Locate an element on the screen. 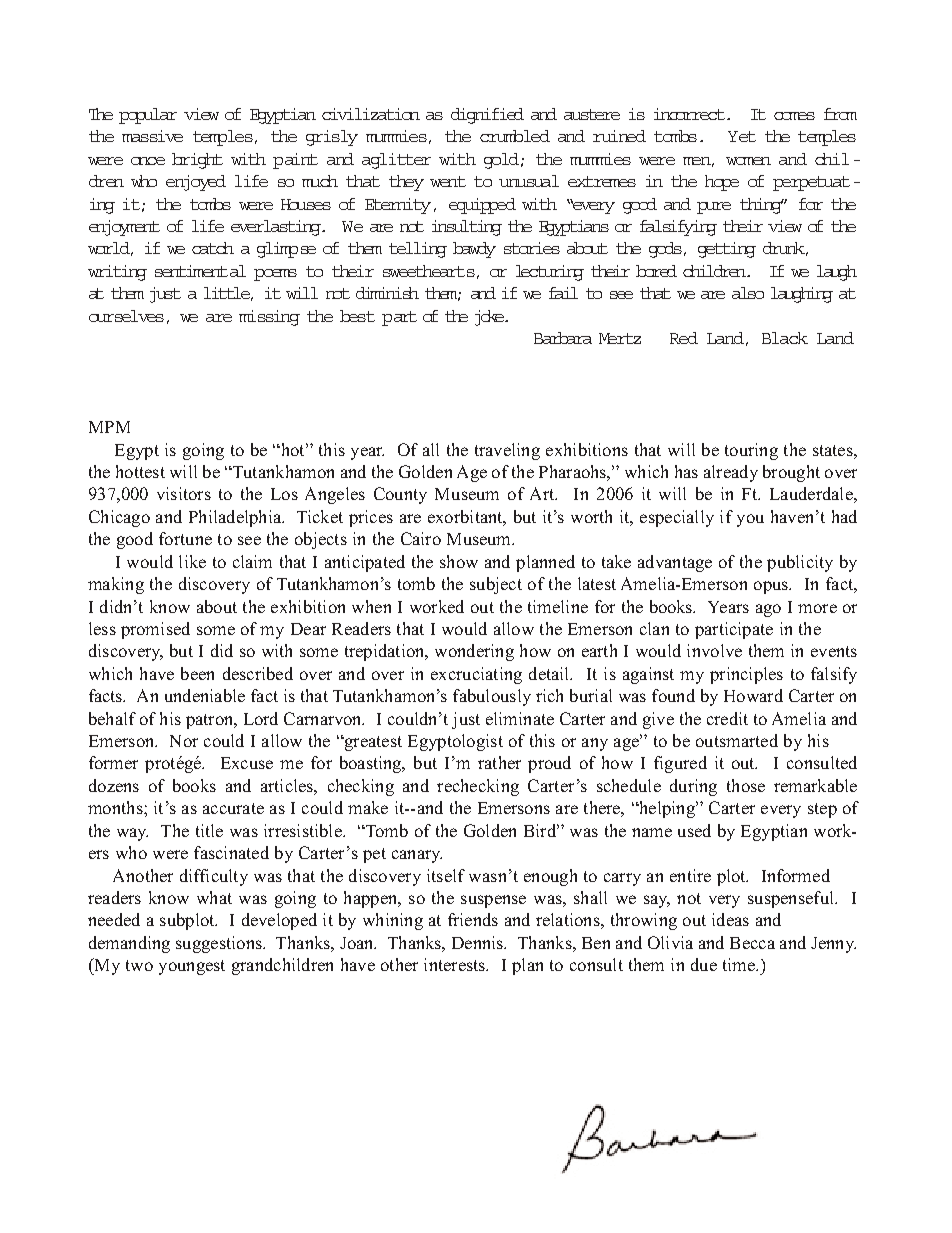  bright is located at coordinates (197, 161).
